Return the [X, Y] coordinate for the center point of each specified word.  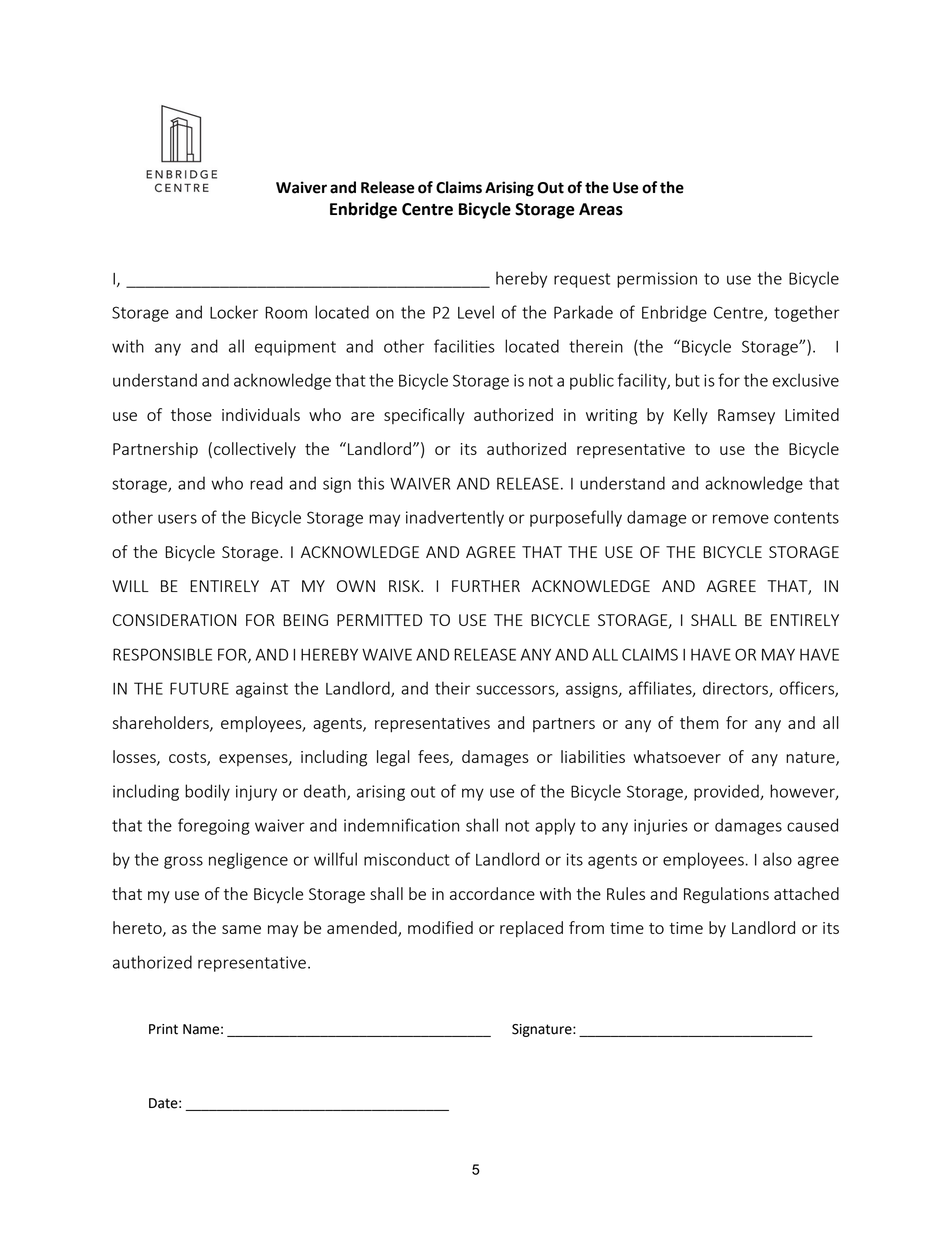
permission [657, 280]
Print [163, 1029]
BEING [305, 620]
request [582, 280]
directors [736, 689]
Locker [234, 312]
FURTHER [486, 586]
